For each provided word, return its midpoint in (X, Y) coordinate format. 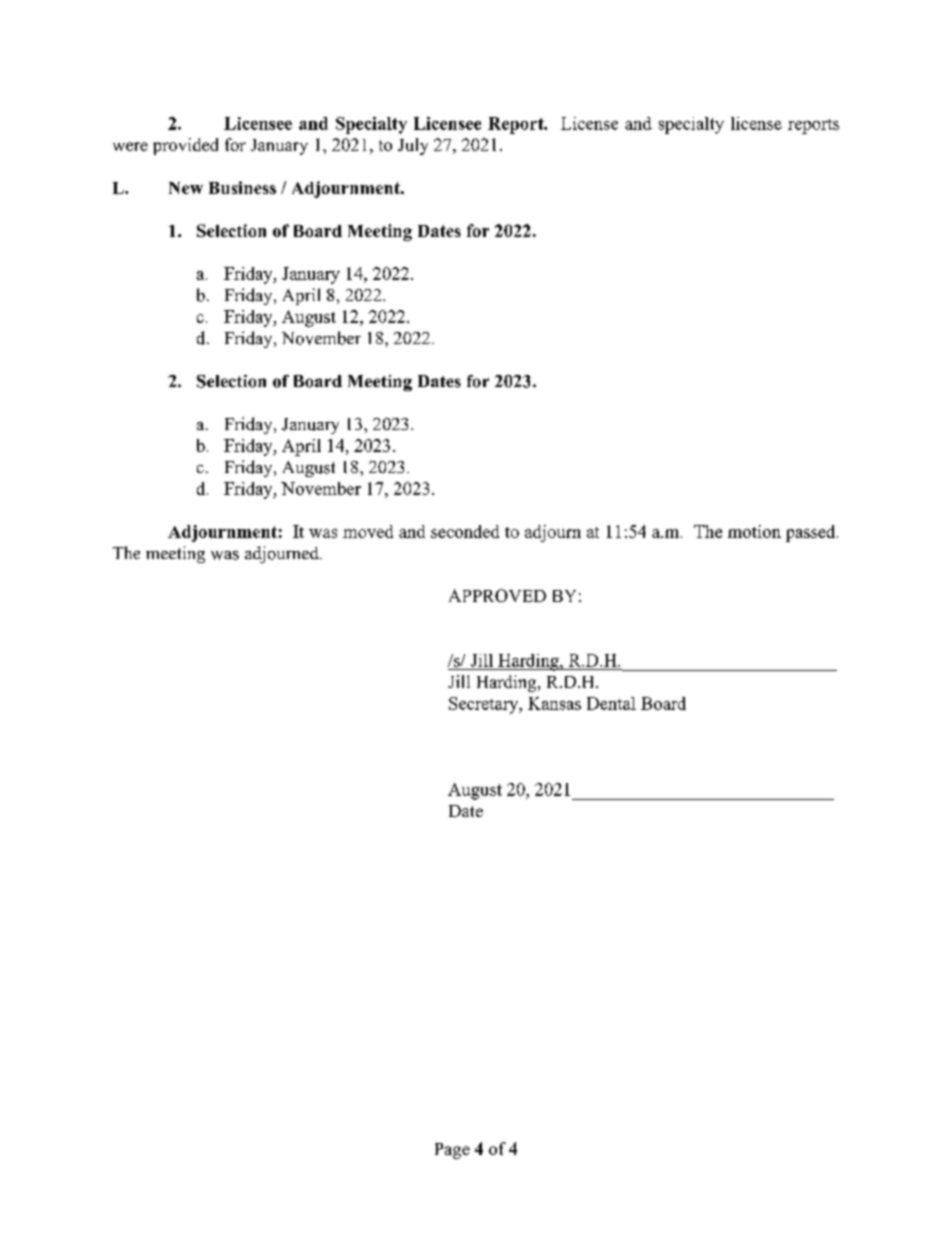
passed (812, 533)
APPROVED (497, 595)
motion (754, 531)
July (413, 146)
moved (368, 531)
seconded (465, 531)
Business (242, 187)
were (130, 146)
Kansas (554, 703)
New (186, 188)
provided (185, 146)
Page (452, 1151)
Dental (611, 703)
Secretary (485, 705)
